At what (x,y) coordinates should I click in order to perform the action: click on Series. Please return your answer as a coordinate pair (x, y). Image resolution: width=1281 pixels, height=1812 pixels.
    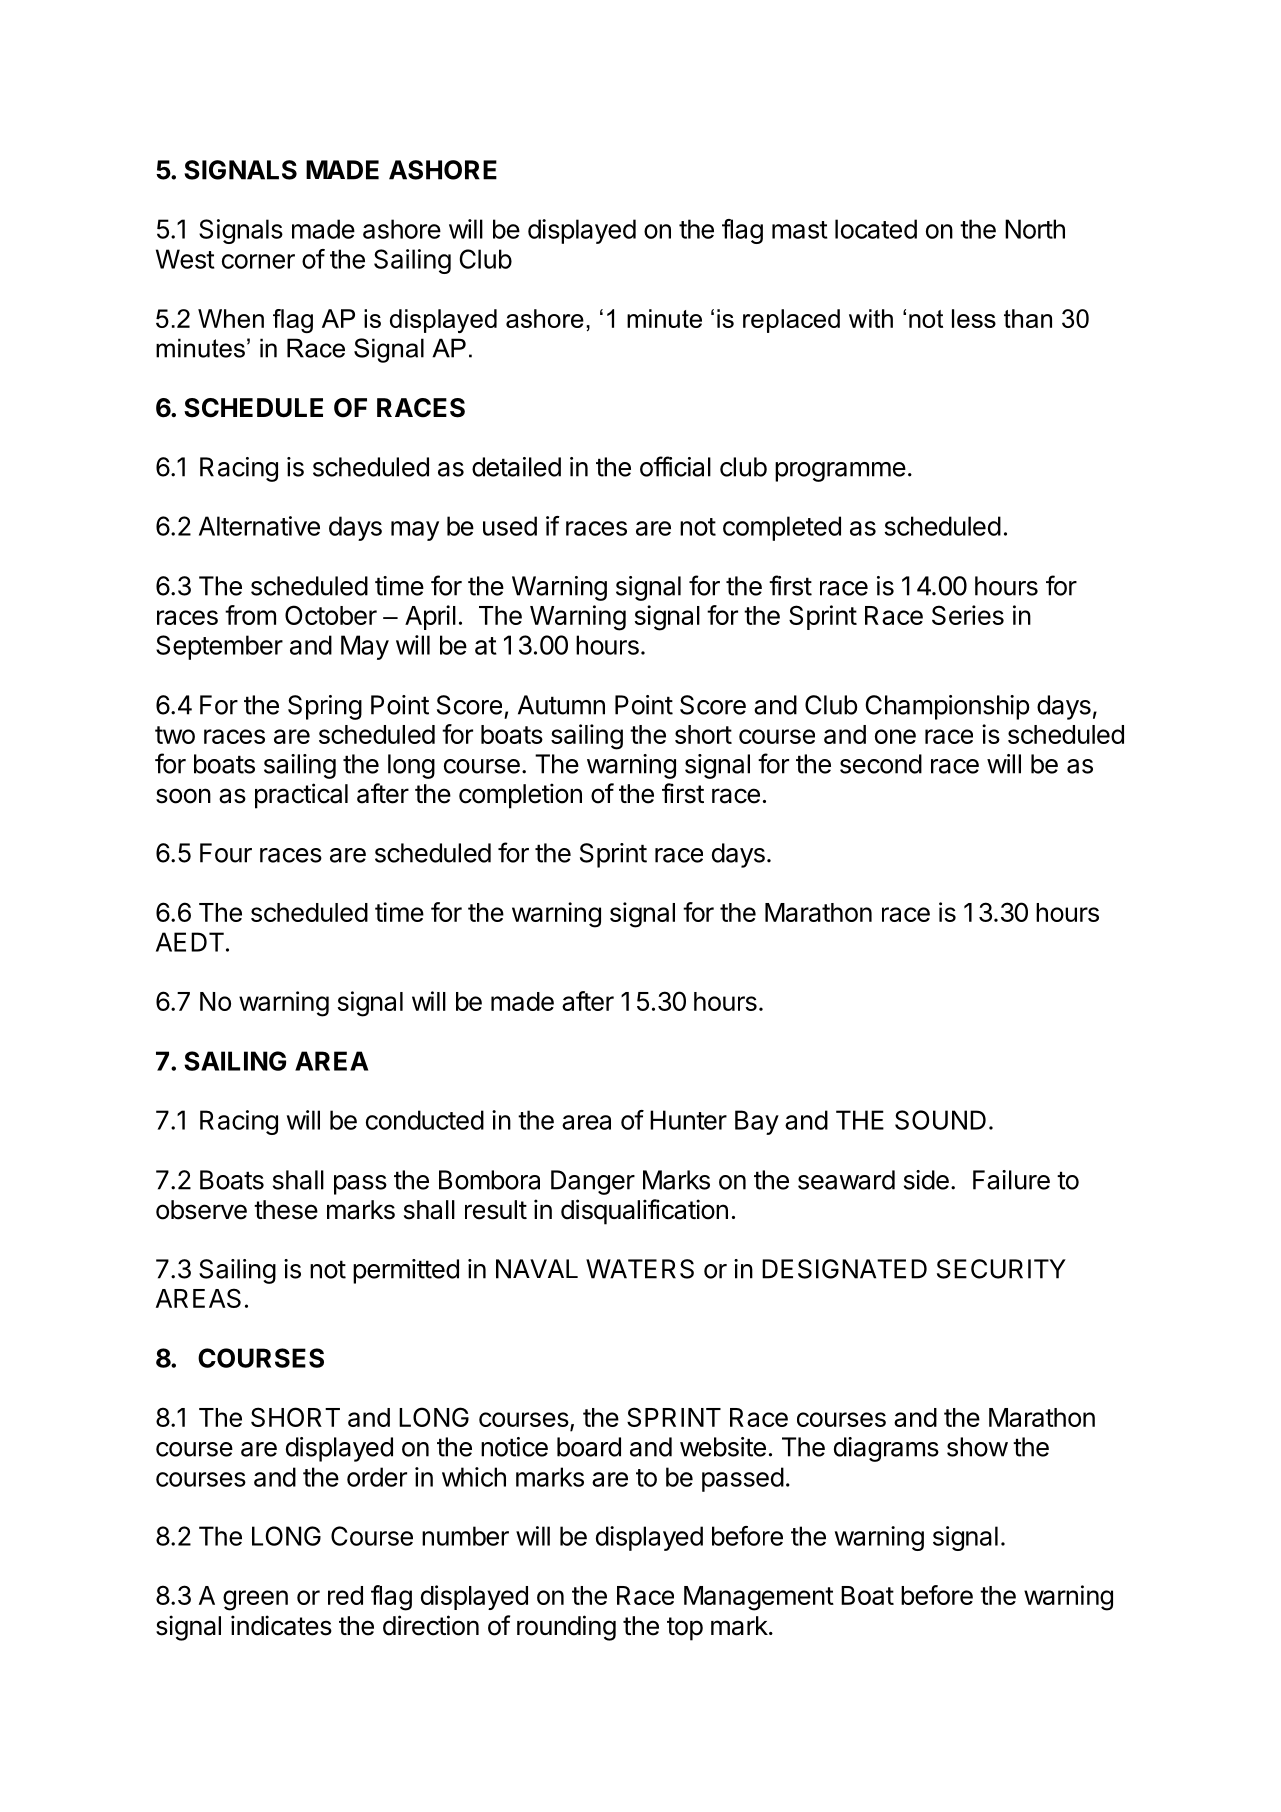
    Looking at the image, I should click on (968, 615).
